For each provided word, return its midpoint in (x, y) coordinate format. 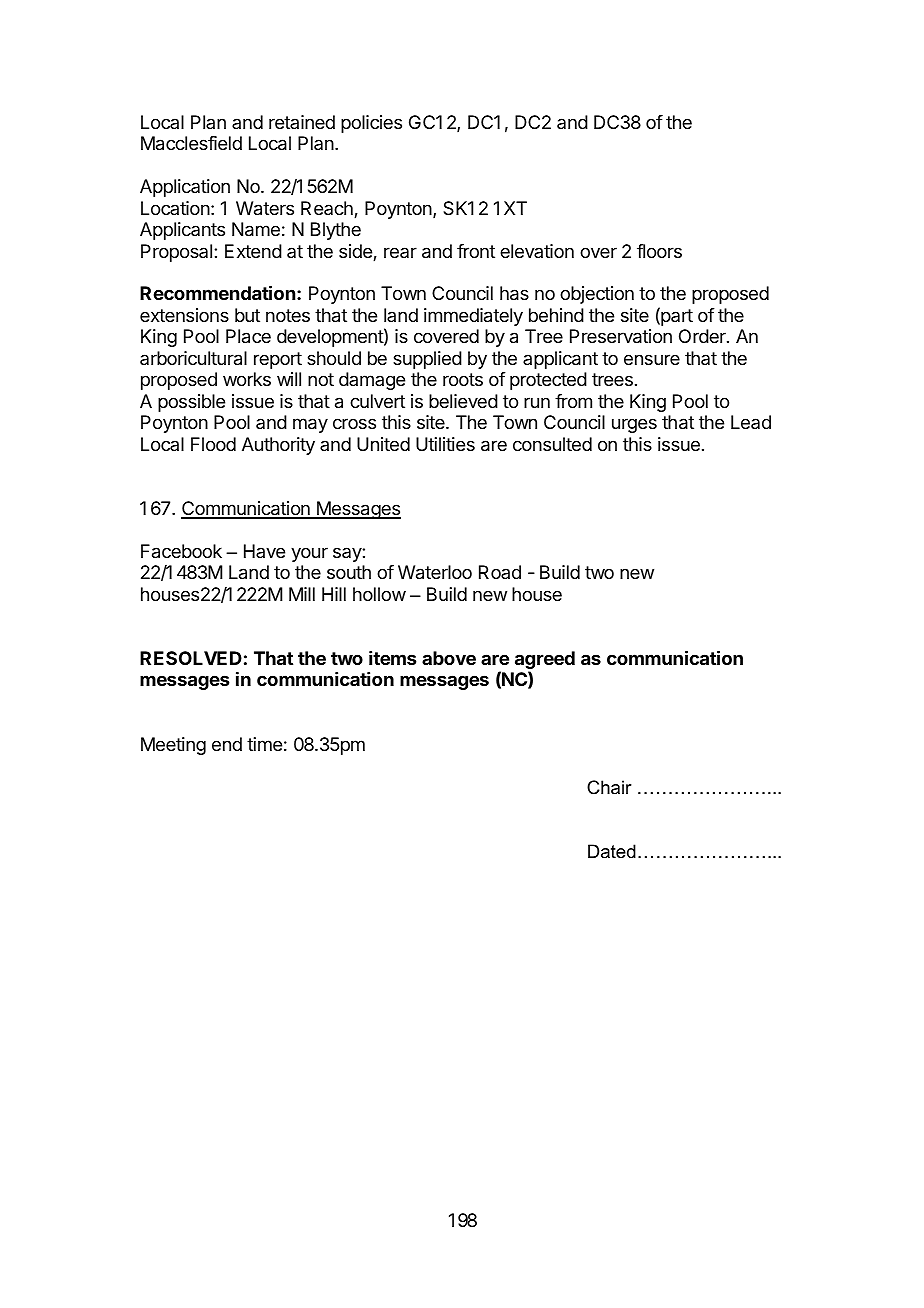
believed (463, 401)
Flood (213, 444)
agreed (545, 661)
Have (264, 551)
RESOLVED (191, 658)
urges (634, 425)
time (264, 744)
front (476, 251)
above (449, 658)
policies (371, 124)
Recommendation (217, 292)
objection (597, 295)
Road (500, 572)
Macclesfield (191, 143)
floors (659, 251)
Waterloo (435, 572)
